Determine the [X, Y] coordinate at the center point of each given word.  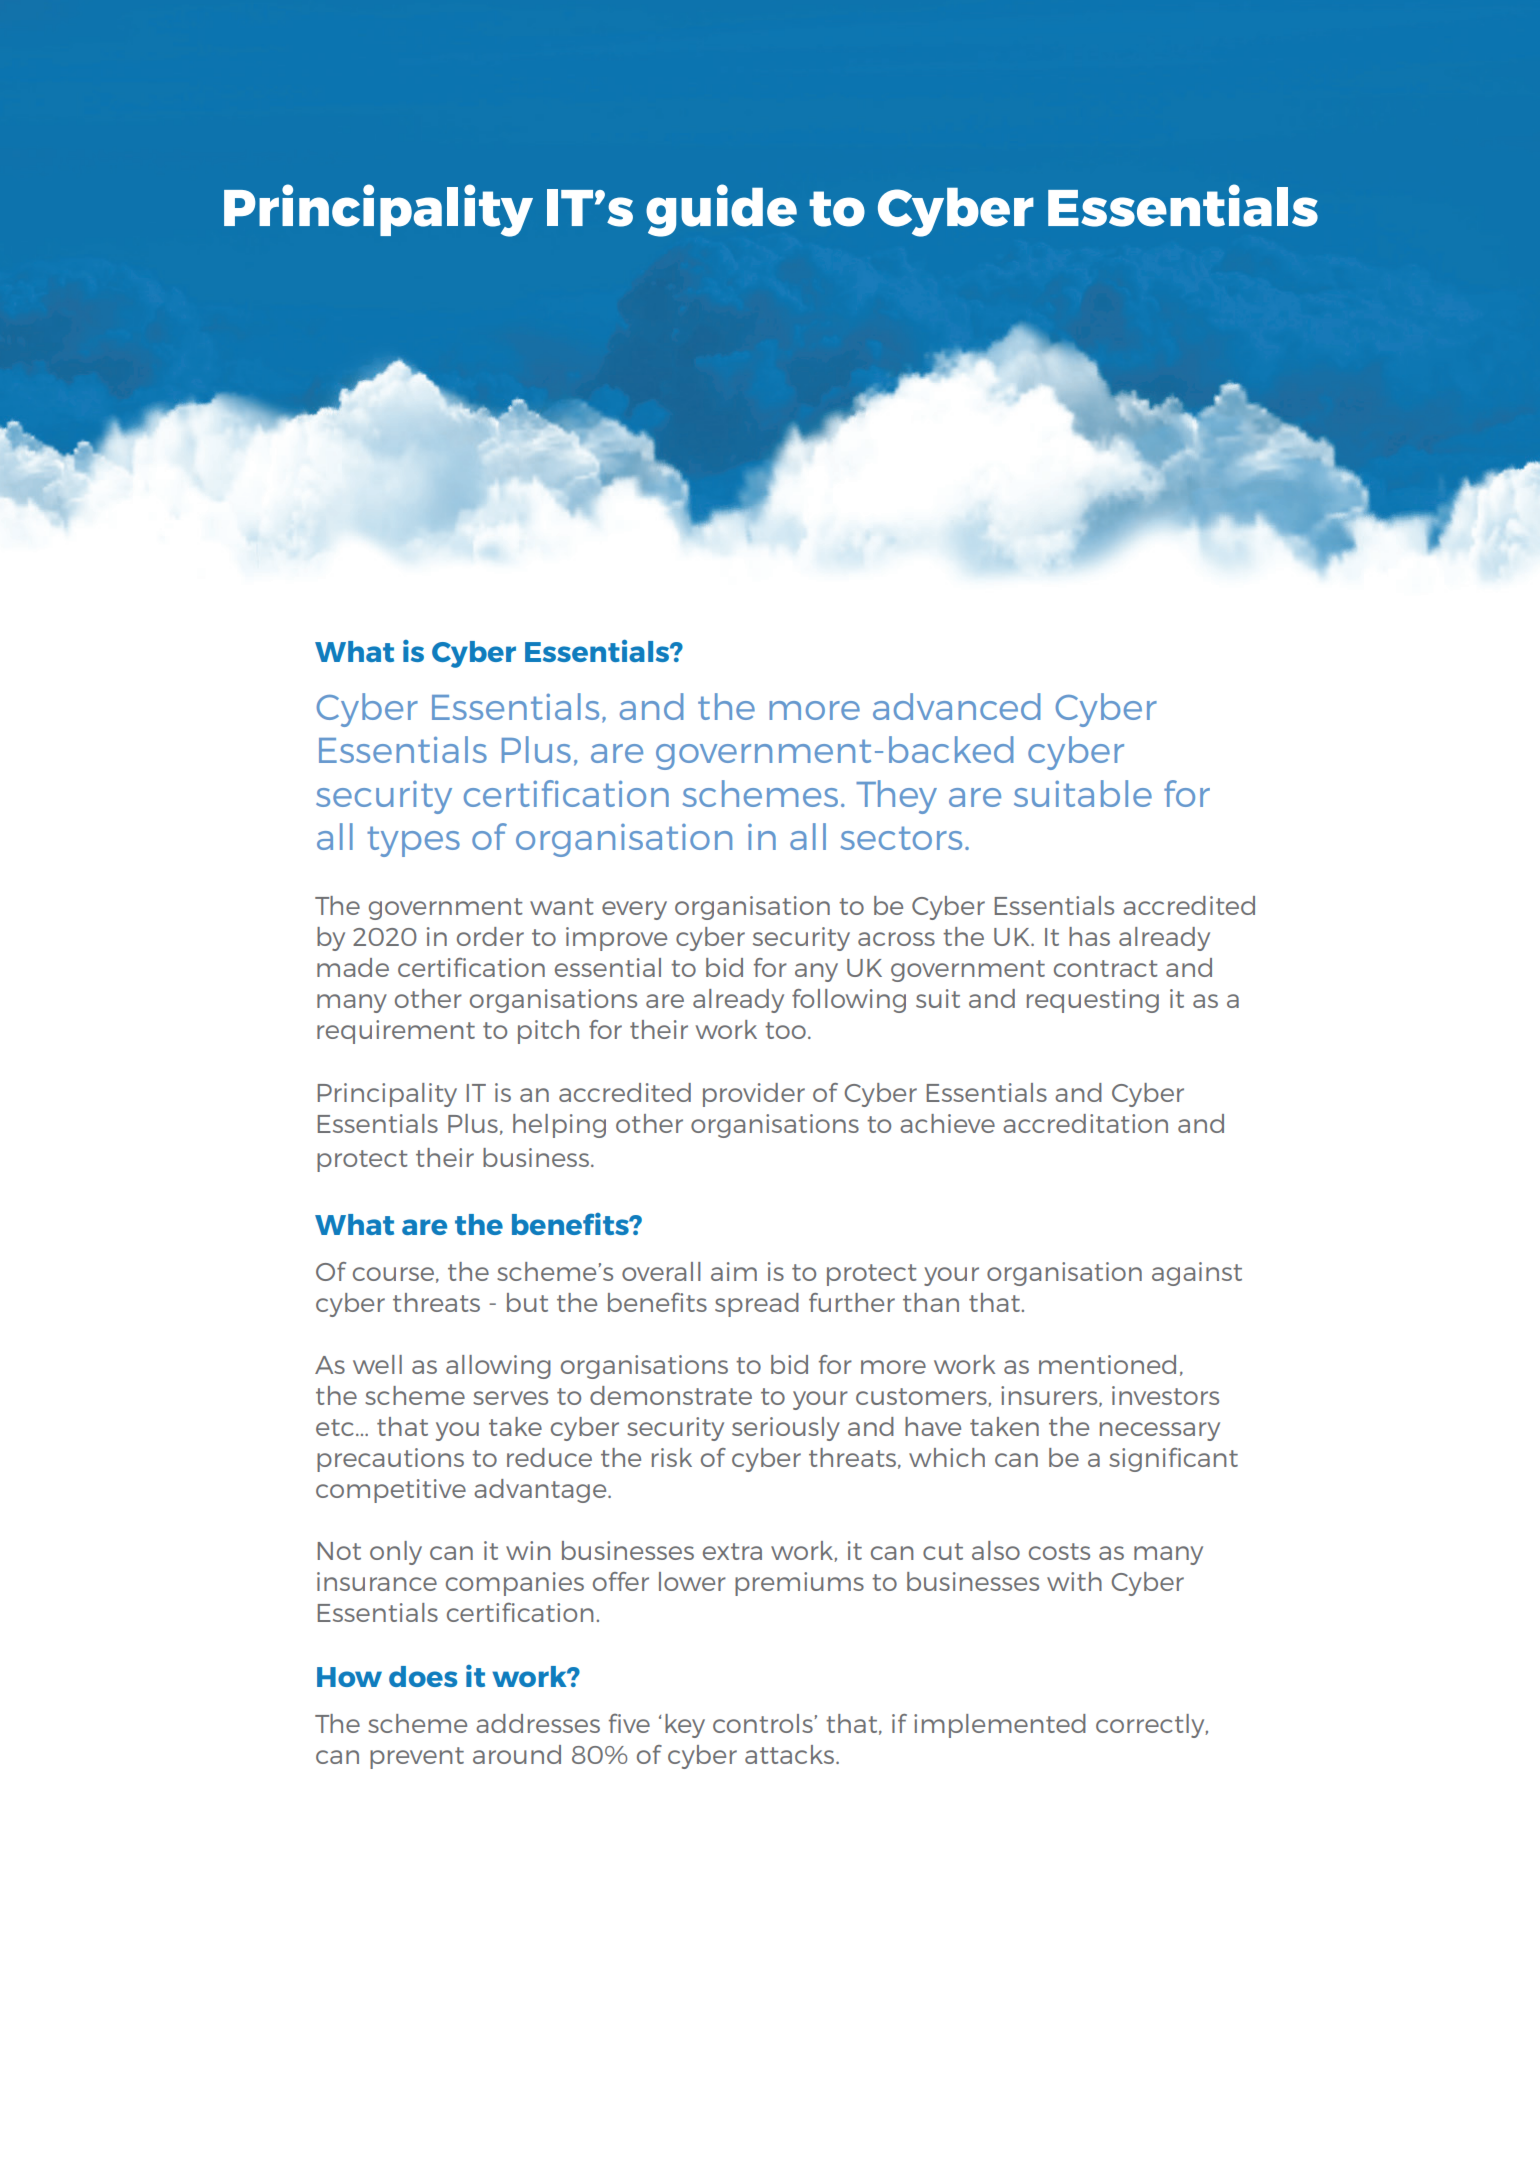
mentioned [1107, 1364]
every [634, 910]
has [1089, 936]
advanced [956, 706]
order [490, 936]
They [896, 797]
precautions [390, 1460]
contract [1106, 968]
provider [754, 1095]
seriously [786, 1429]
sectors [901, 838]
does [423, 1676]
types [413, 841]
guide [721, 210]
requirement [396, 1032]
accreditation [1085, 1123]
